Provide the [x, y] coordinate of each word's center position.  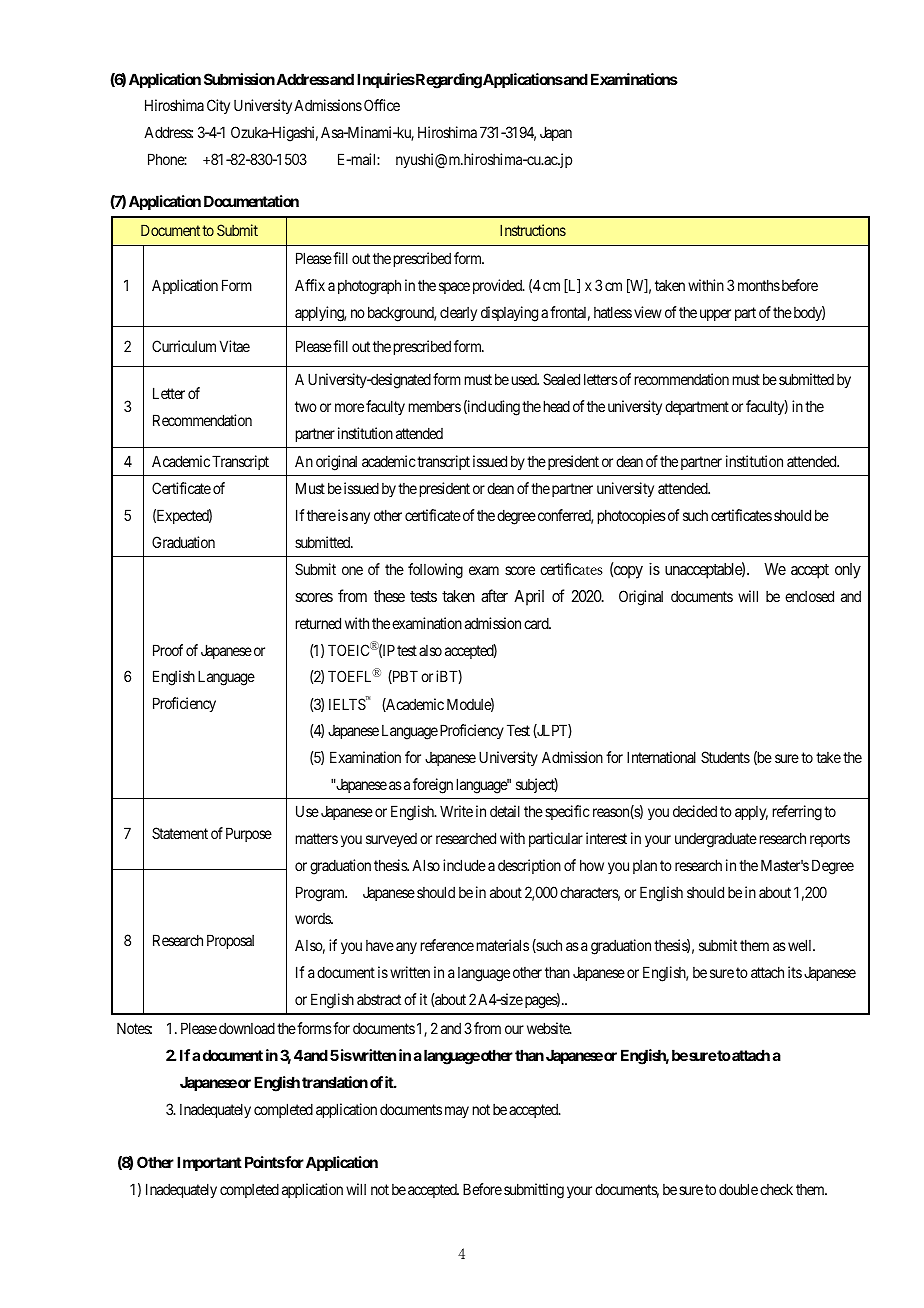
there [321, 515]
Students [725, 757]
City [218, 106]
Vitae [235, 346]
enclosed [809, 596]
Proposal [230, 941]
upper [715, 315]
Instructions [533, 230]
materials [503, 945]
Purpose [249, 834]
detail [505, 811]
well [801, 945]
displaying [509, 314]
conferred [565, 516]
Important [209, 1163]
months [759, 285]
